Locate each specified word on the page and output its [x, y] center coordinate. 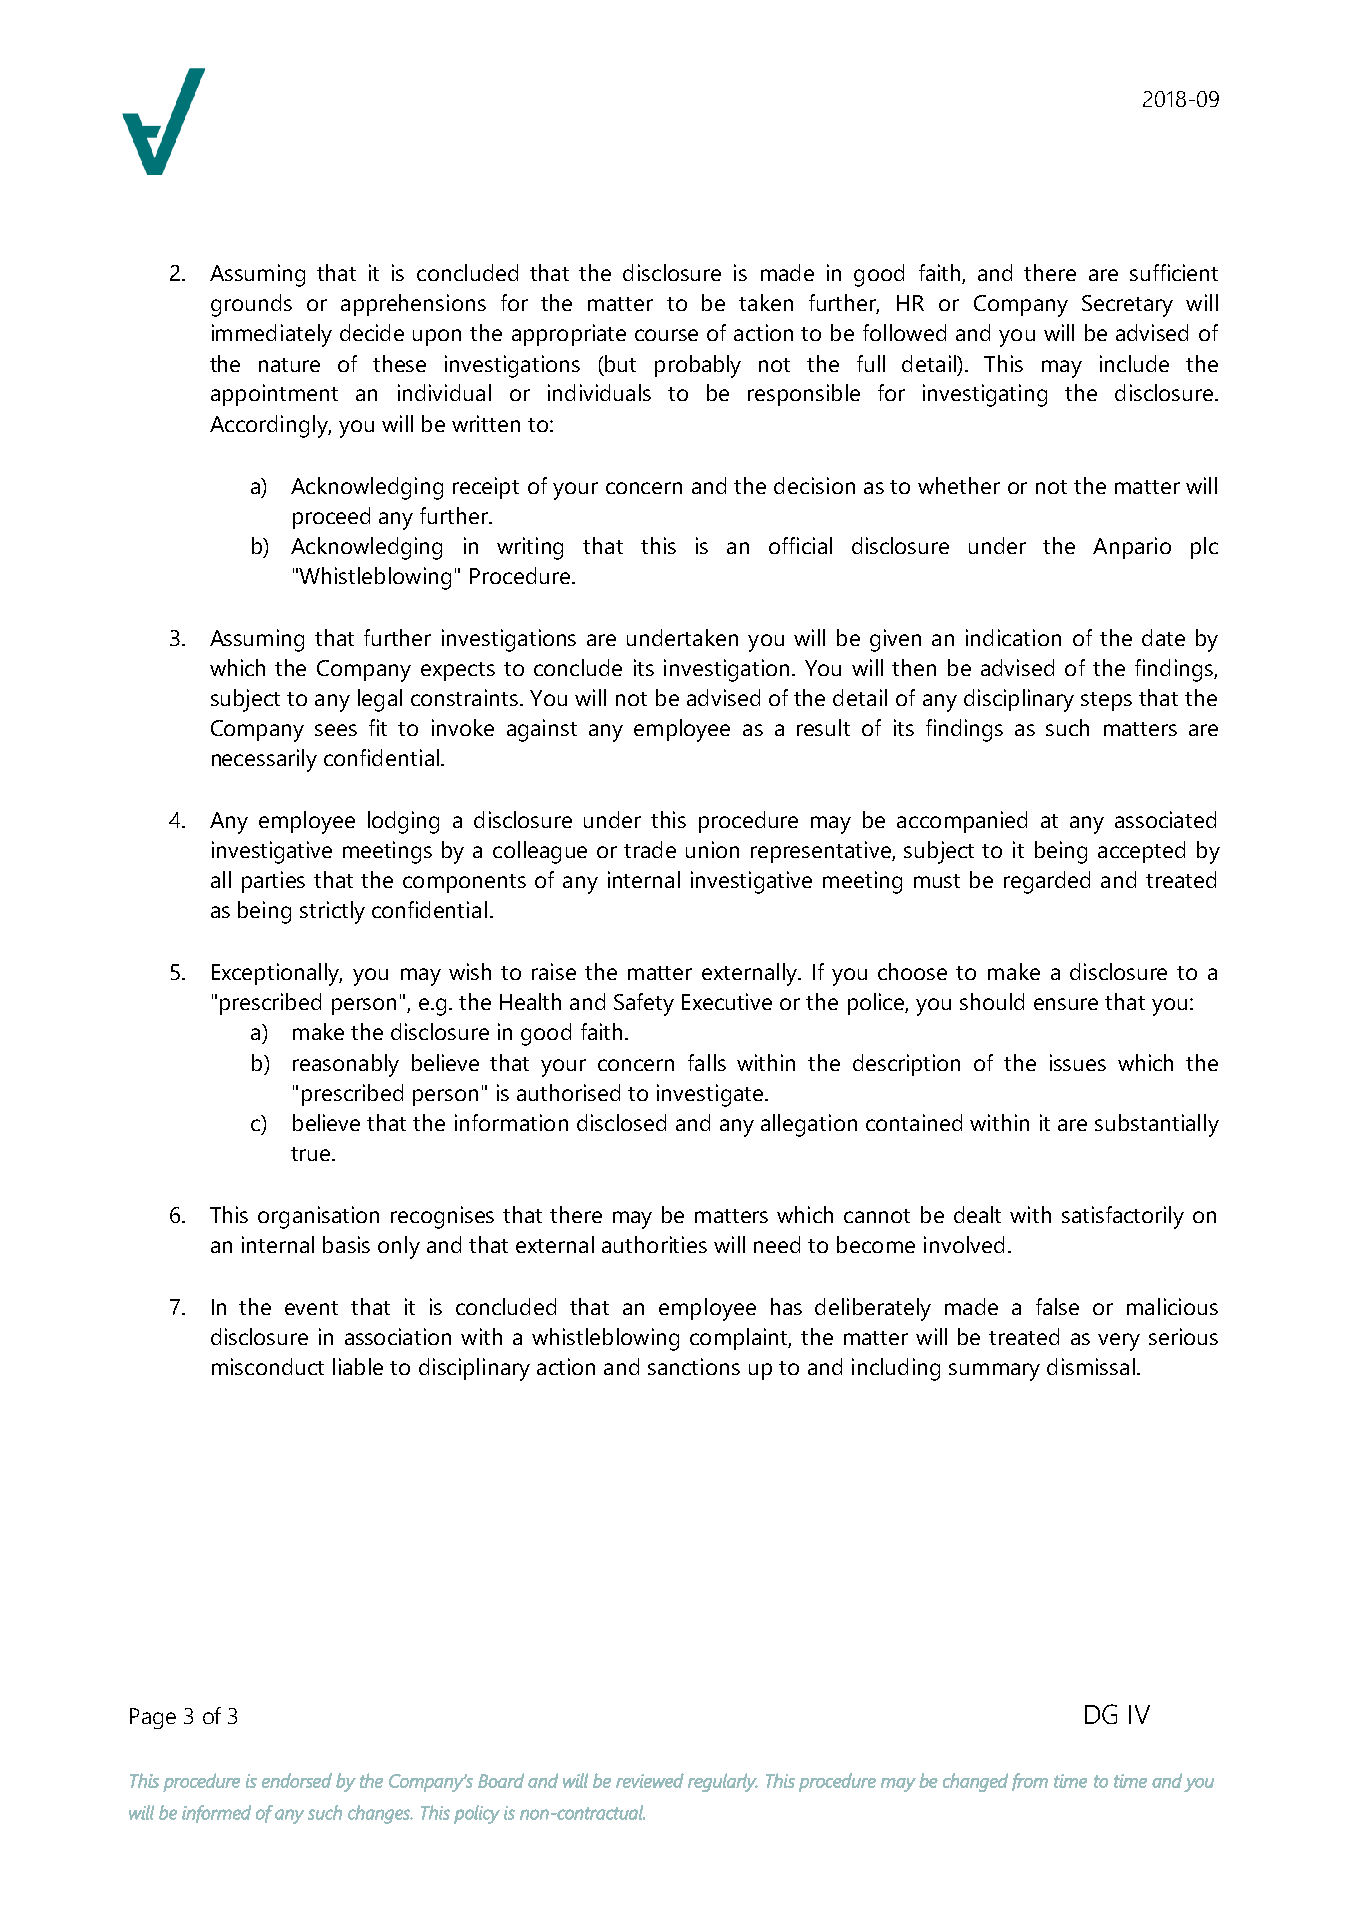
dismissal [1091, 1366]
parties [273, 882]
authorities [654, 1244]
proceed [331, 518]
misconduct [268, 1366]
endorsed [297, 1780]
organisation [318, 1217]
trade [650, 849]
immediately [272, 335]
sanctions [694, 1366]
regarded [1047, 882]
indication [1013, 637]
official [800, 545]
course [666, 335]
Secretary [1127, 306]
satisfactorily [1123, 1217]
